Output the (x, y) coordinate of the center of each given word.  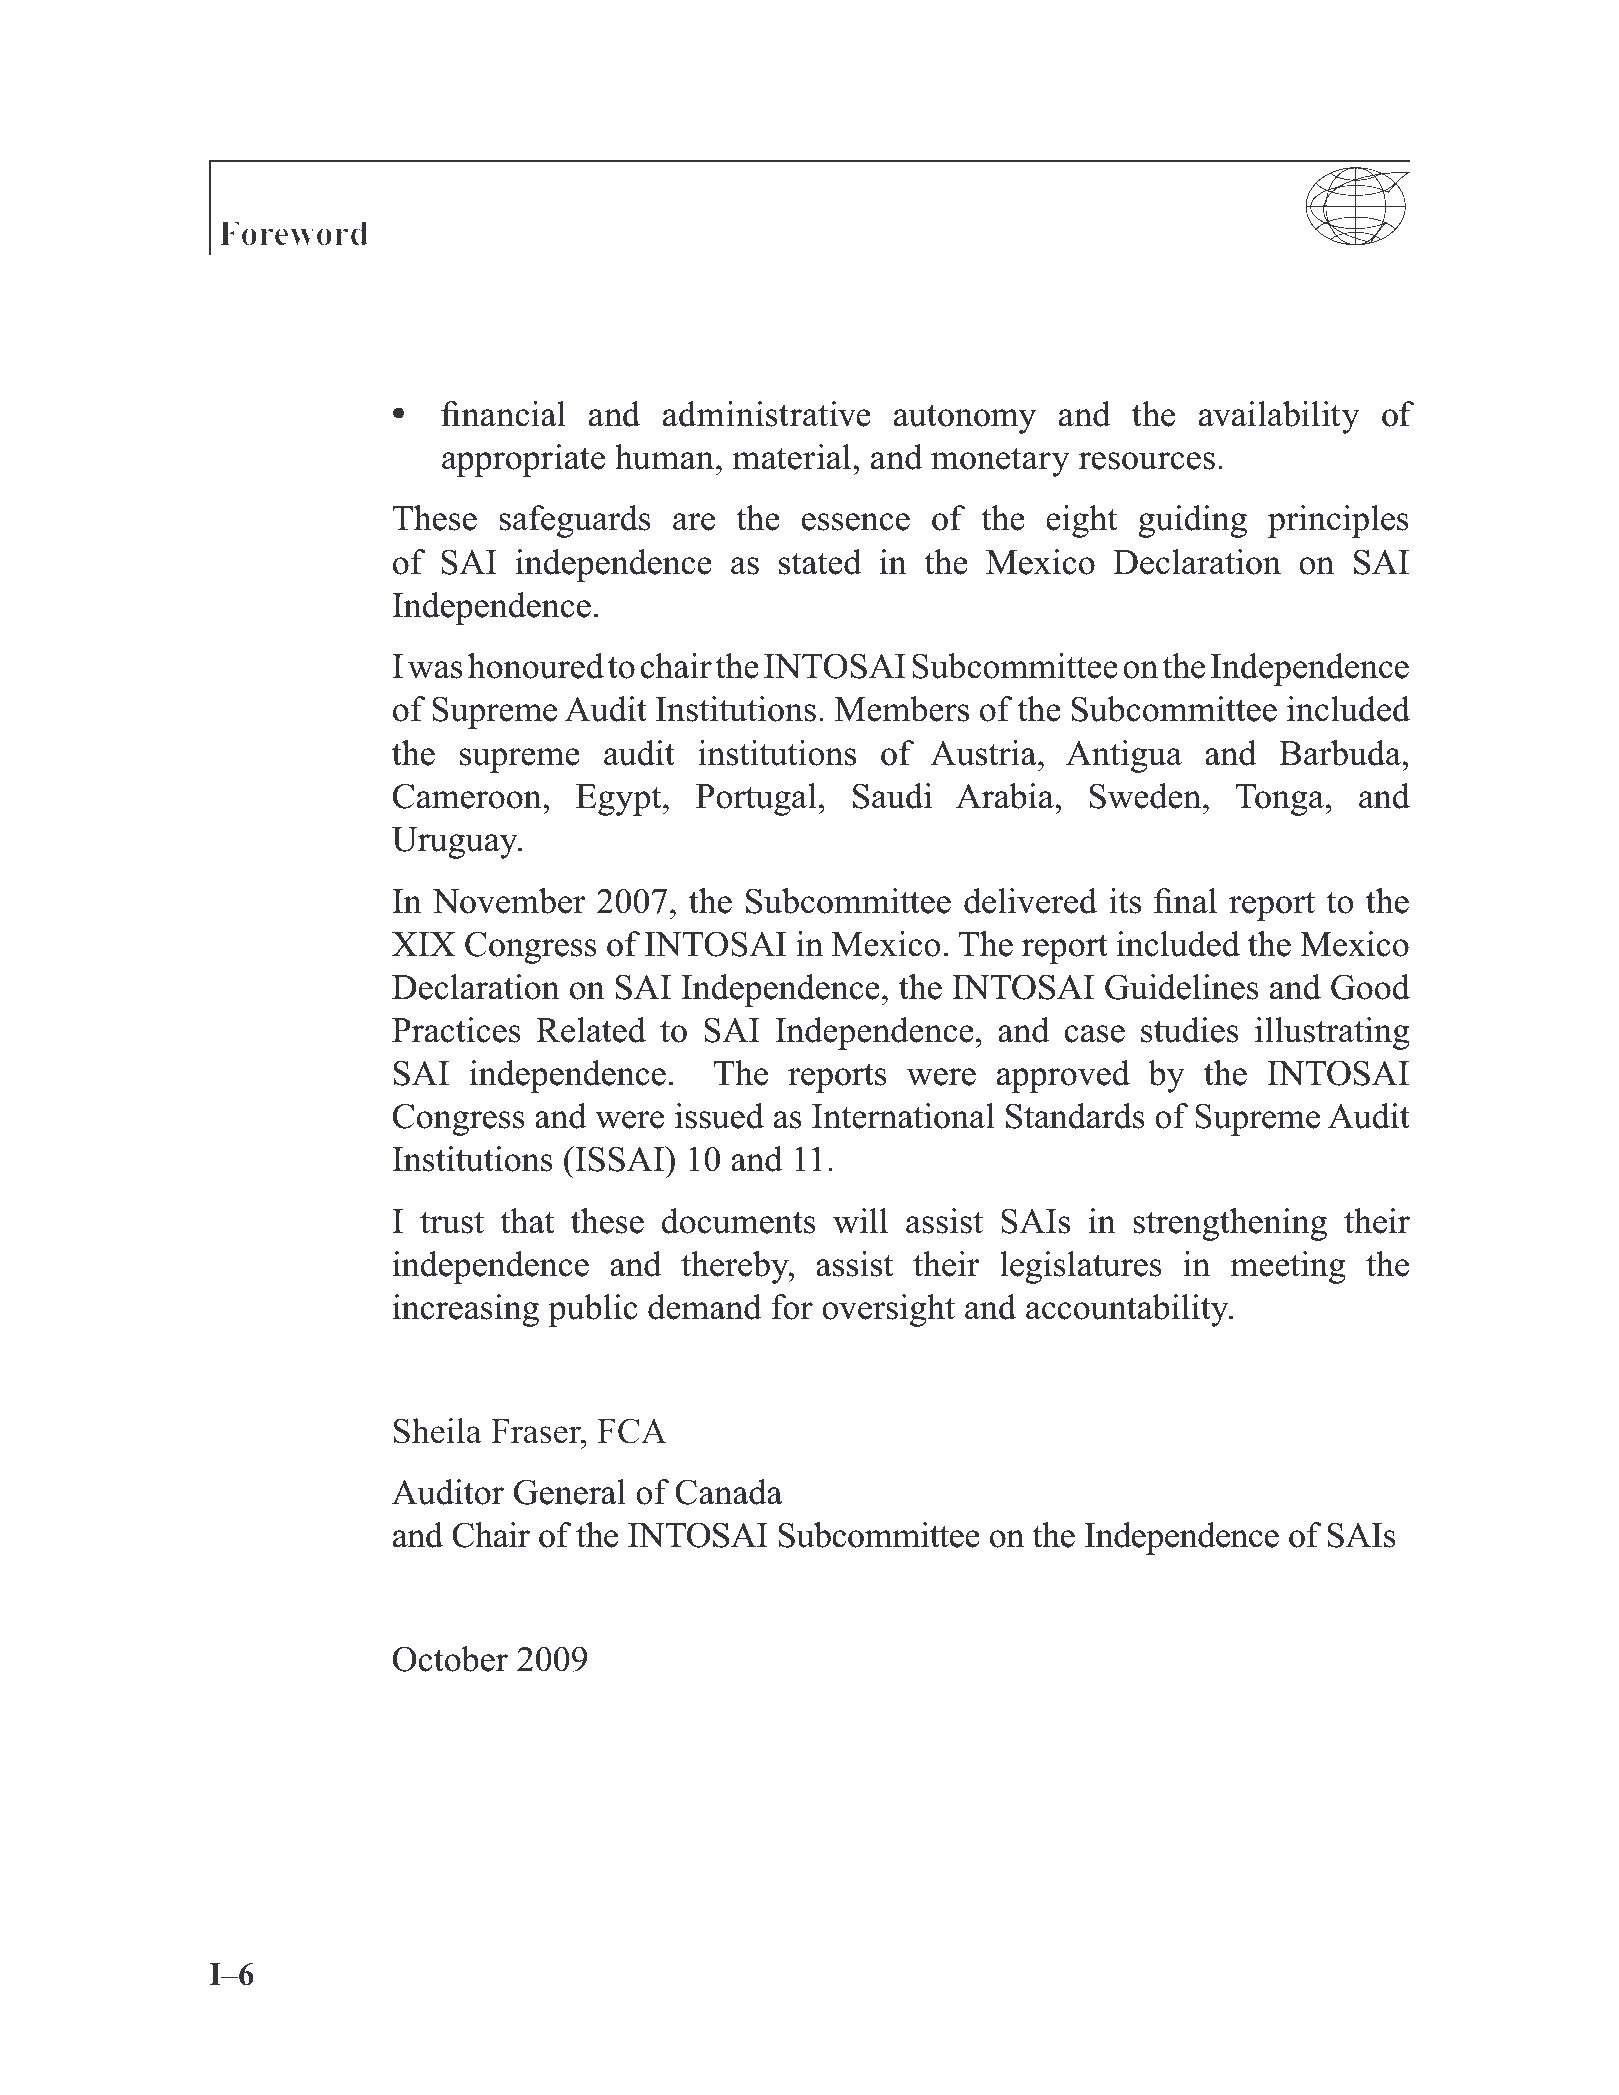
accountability (1128, 1310)
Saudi (892, 796)
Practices (456, 1030)
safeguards (575, 521)
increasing (466, 1310)
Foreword (293, 233)
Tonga (1281, 800)
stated (820, 562)
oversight (888, 1310)
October (450, 1659)
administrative (767, 414)
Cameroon (468, 796)
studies (1190, 1030)
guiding (1192, 521)
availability (1279, 417)
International (903, 1116)
